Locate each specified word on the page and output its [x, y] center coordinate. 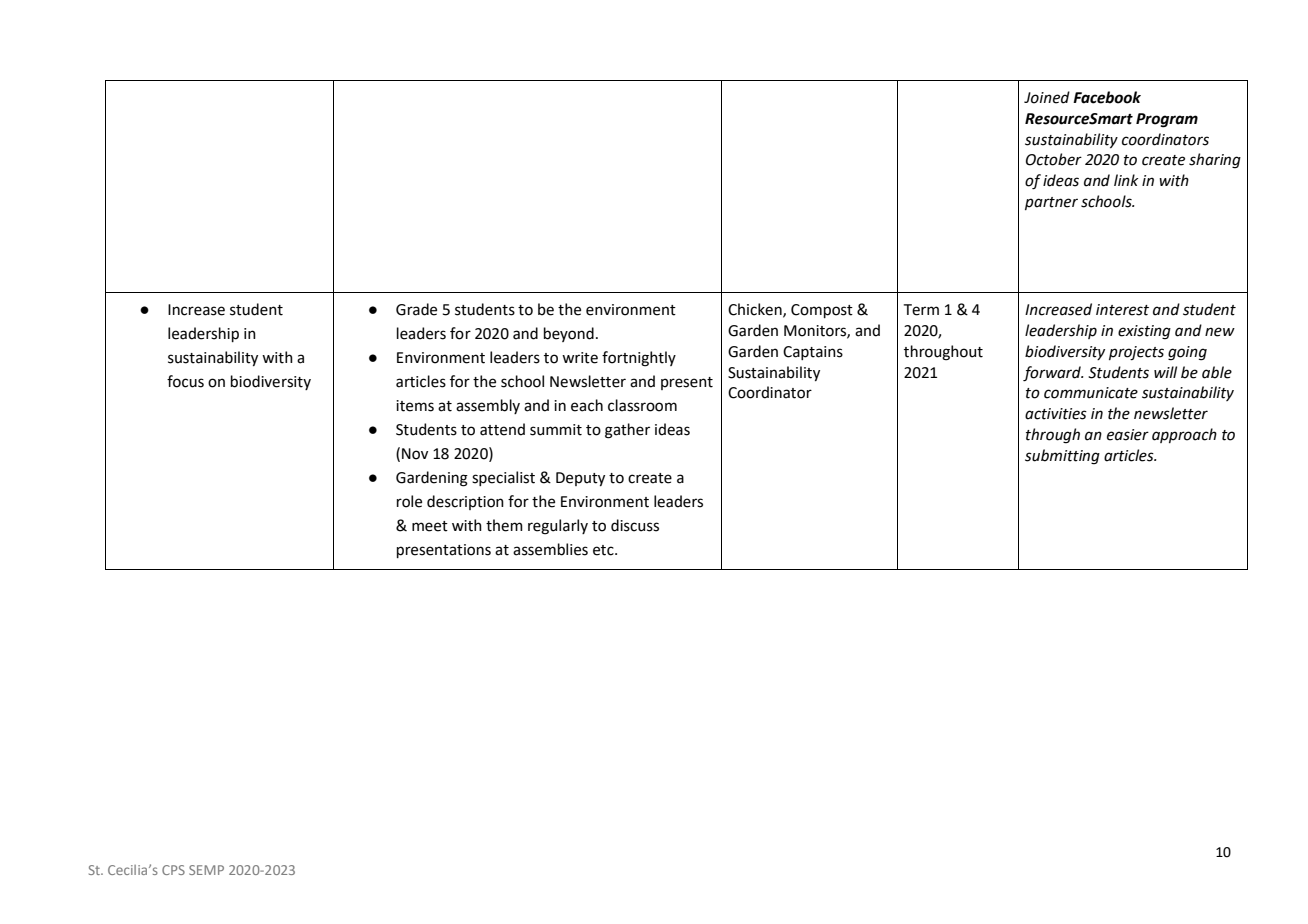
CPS [173, 870]
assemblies [550, 549]
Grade [416, 309]
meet [430, 526]
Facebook [1107, 97]
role [409, 501]
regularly [558, 527]
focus [185, 381]
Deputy [580, 479]
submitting [1062, 457]
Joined [1047, 97]
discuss [635, 525]
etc [604, 550]
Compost [822, 311]
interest [1122, 310]
